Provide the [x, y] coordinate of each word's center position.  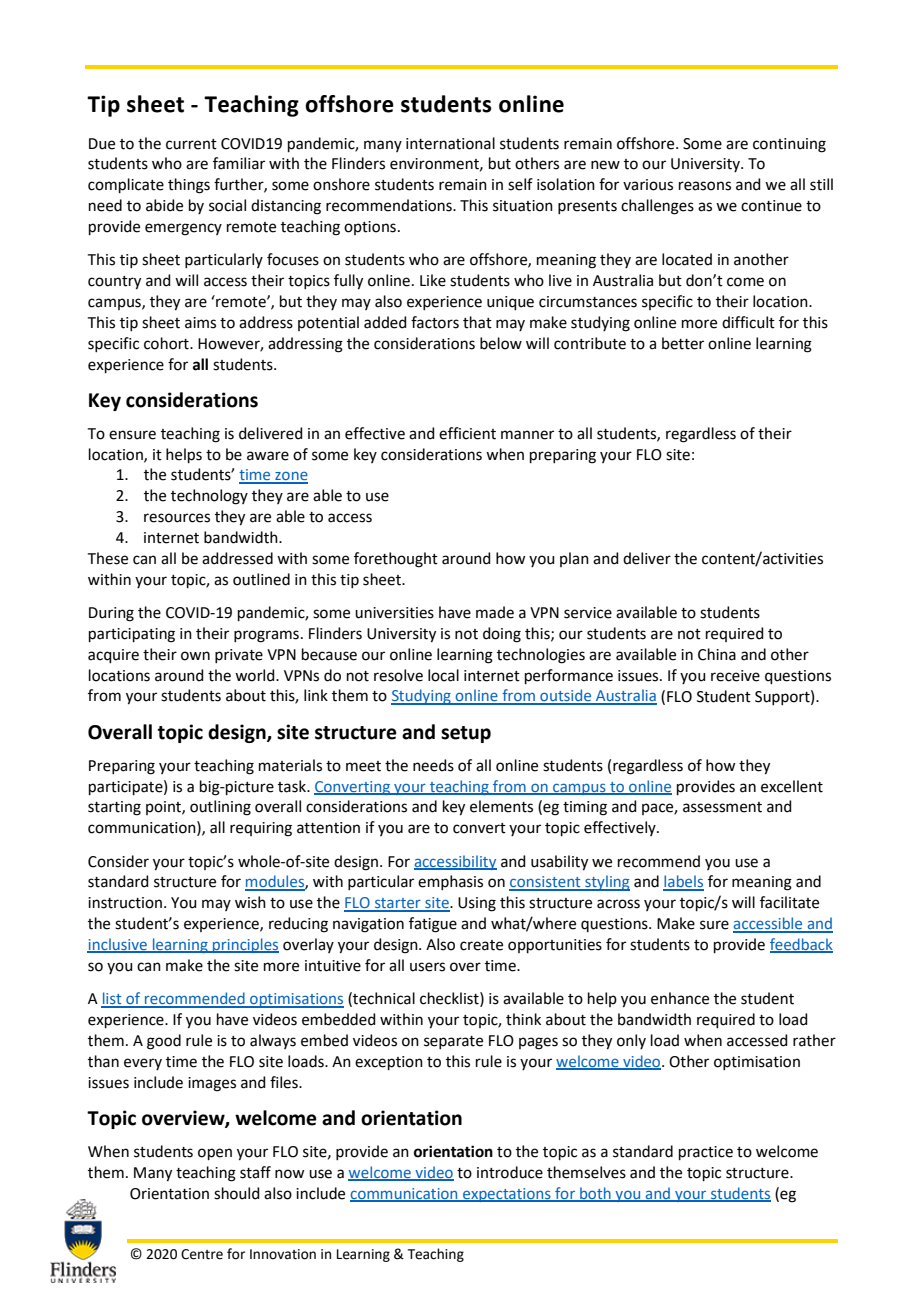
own [195, 656]
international [450, 143]
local [443, 675]
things [189, 186]
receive [735, 676]
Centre [202, 1254]
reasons [705, 186]
